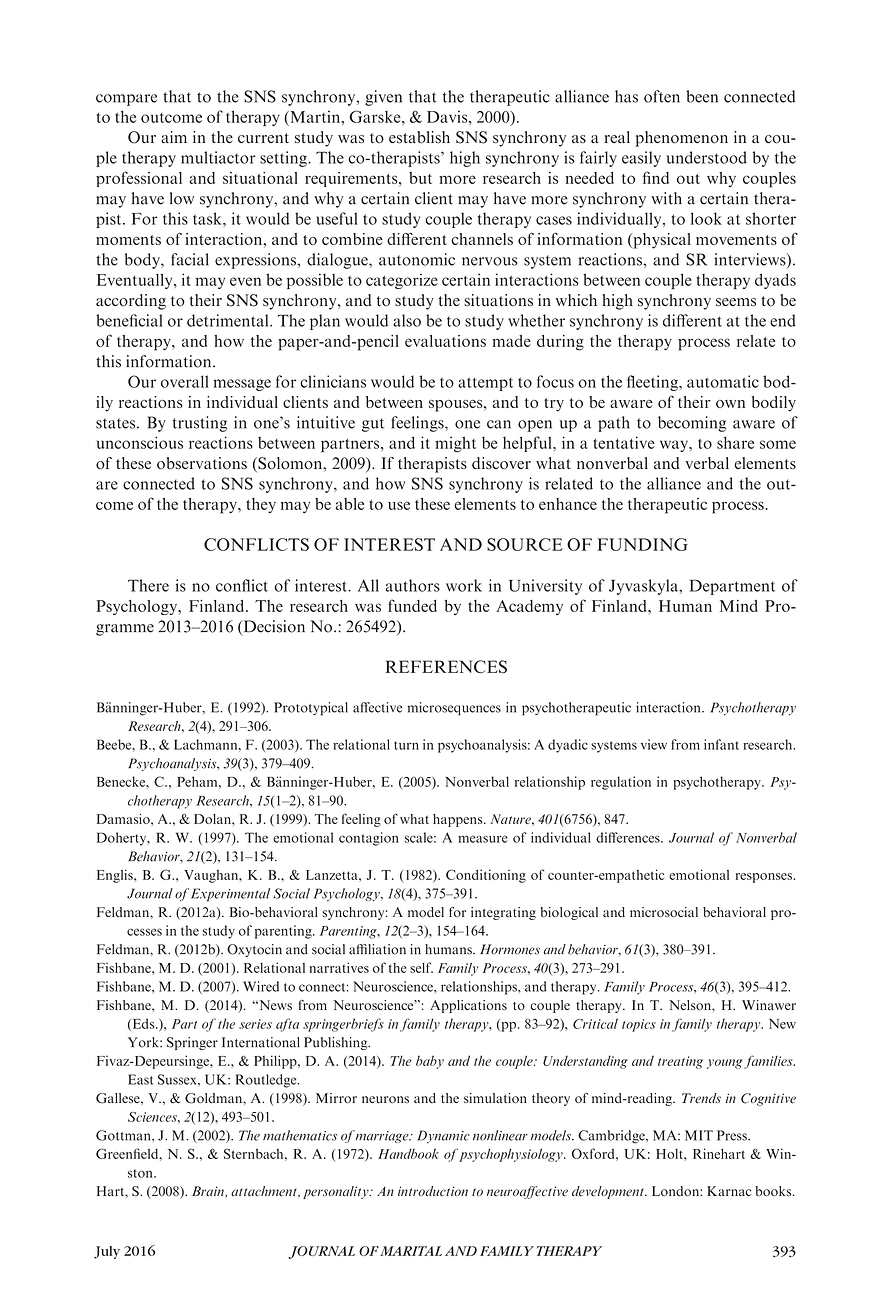 Image resolution: width=896 pixels, height=1316 pixels. Describe the element at coordinates (273, 627) in the screenshot. I see `Decision` at that location.
